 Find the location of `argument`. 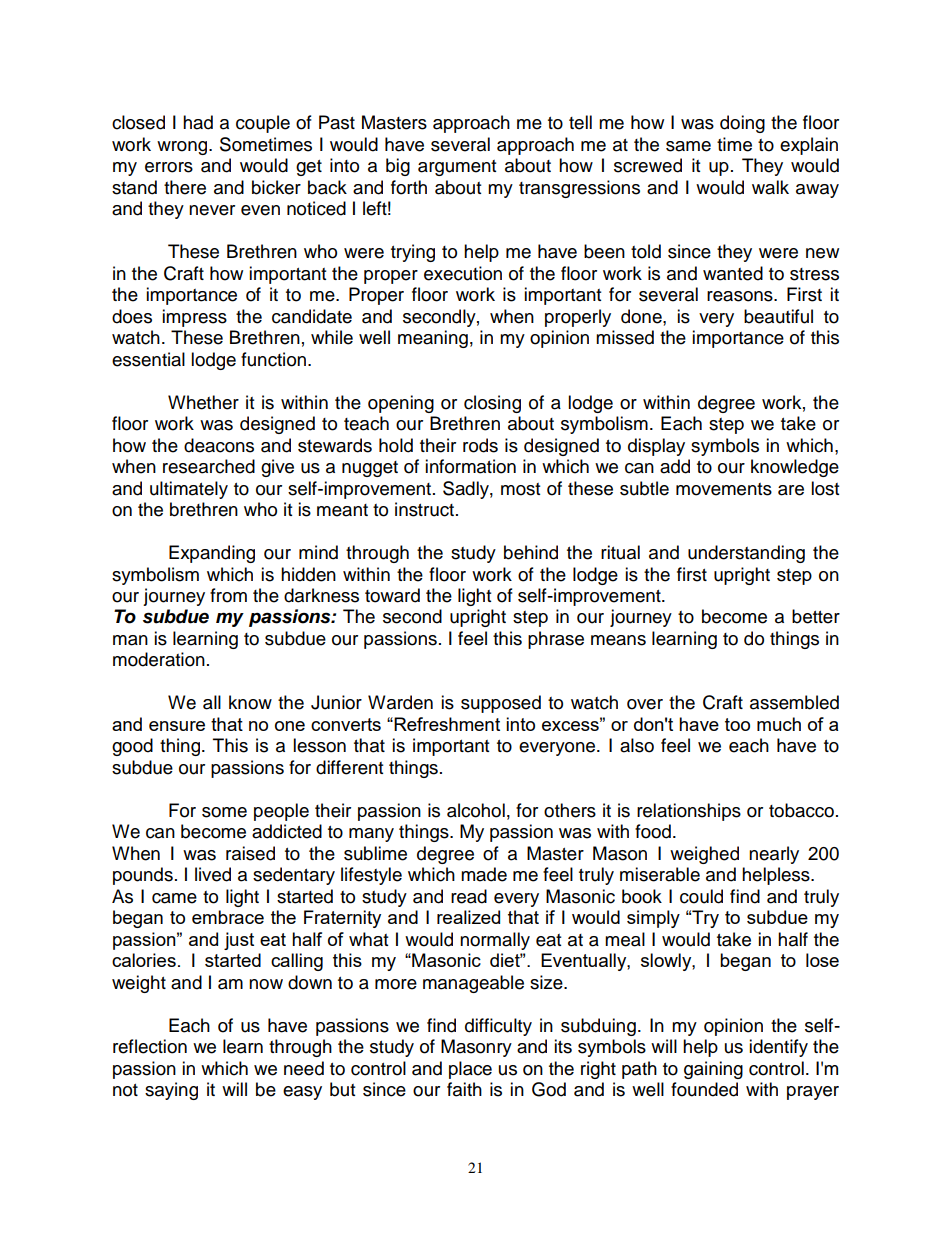

argument is located at coordinates (457, 168).
